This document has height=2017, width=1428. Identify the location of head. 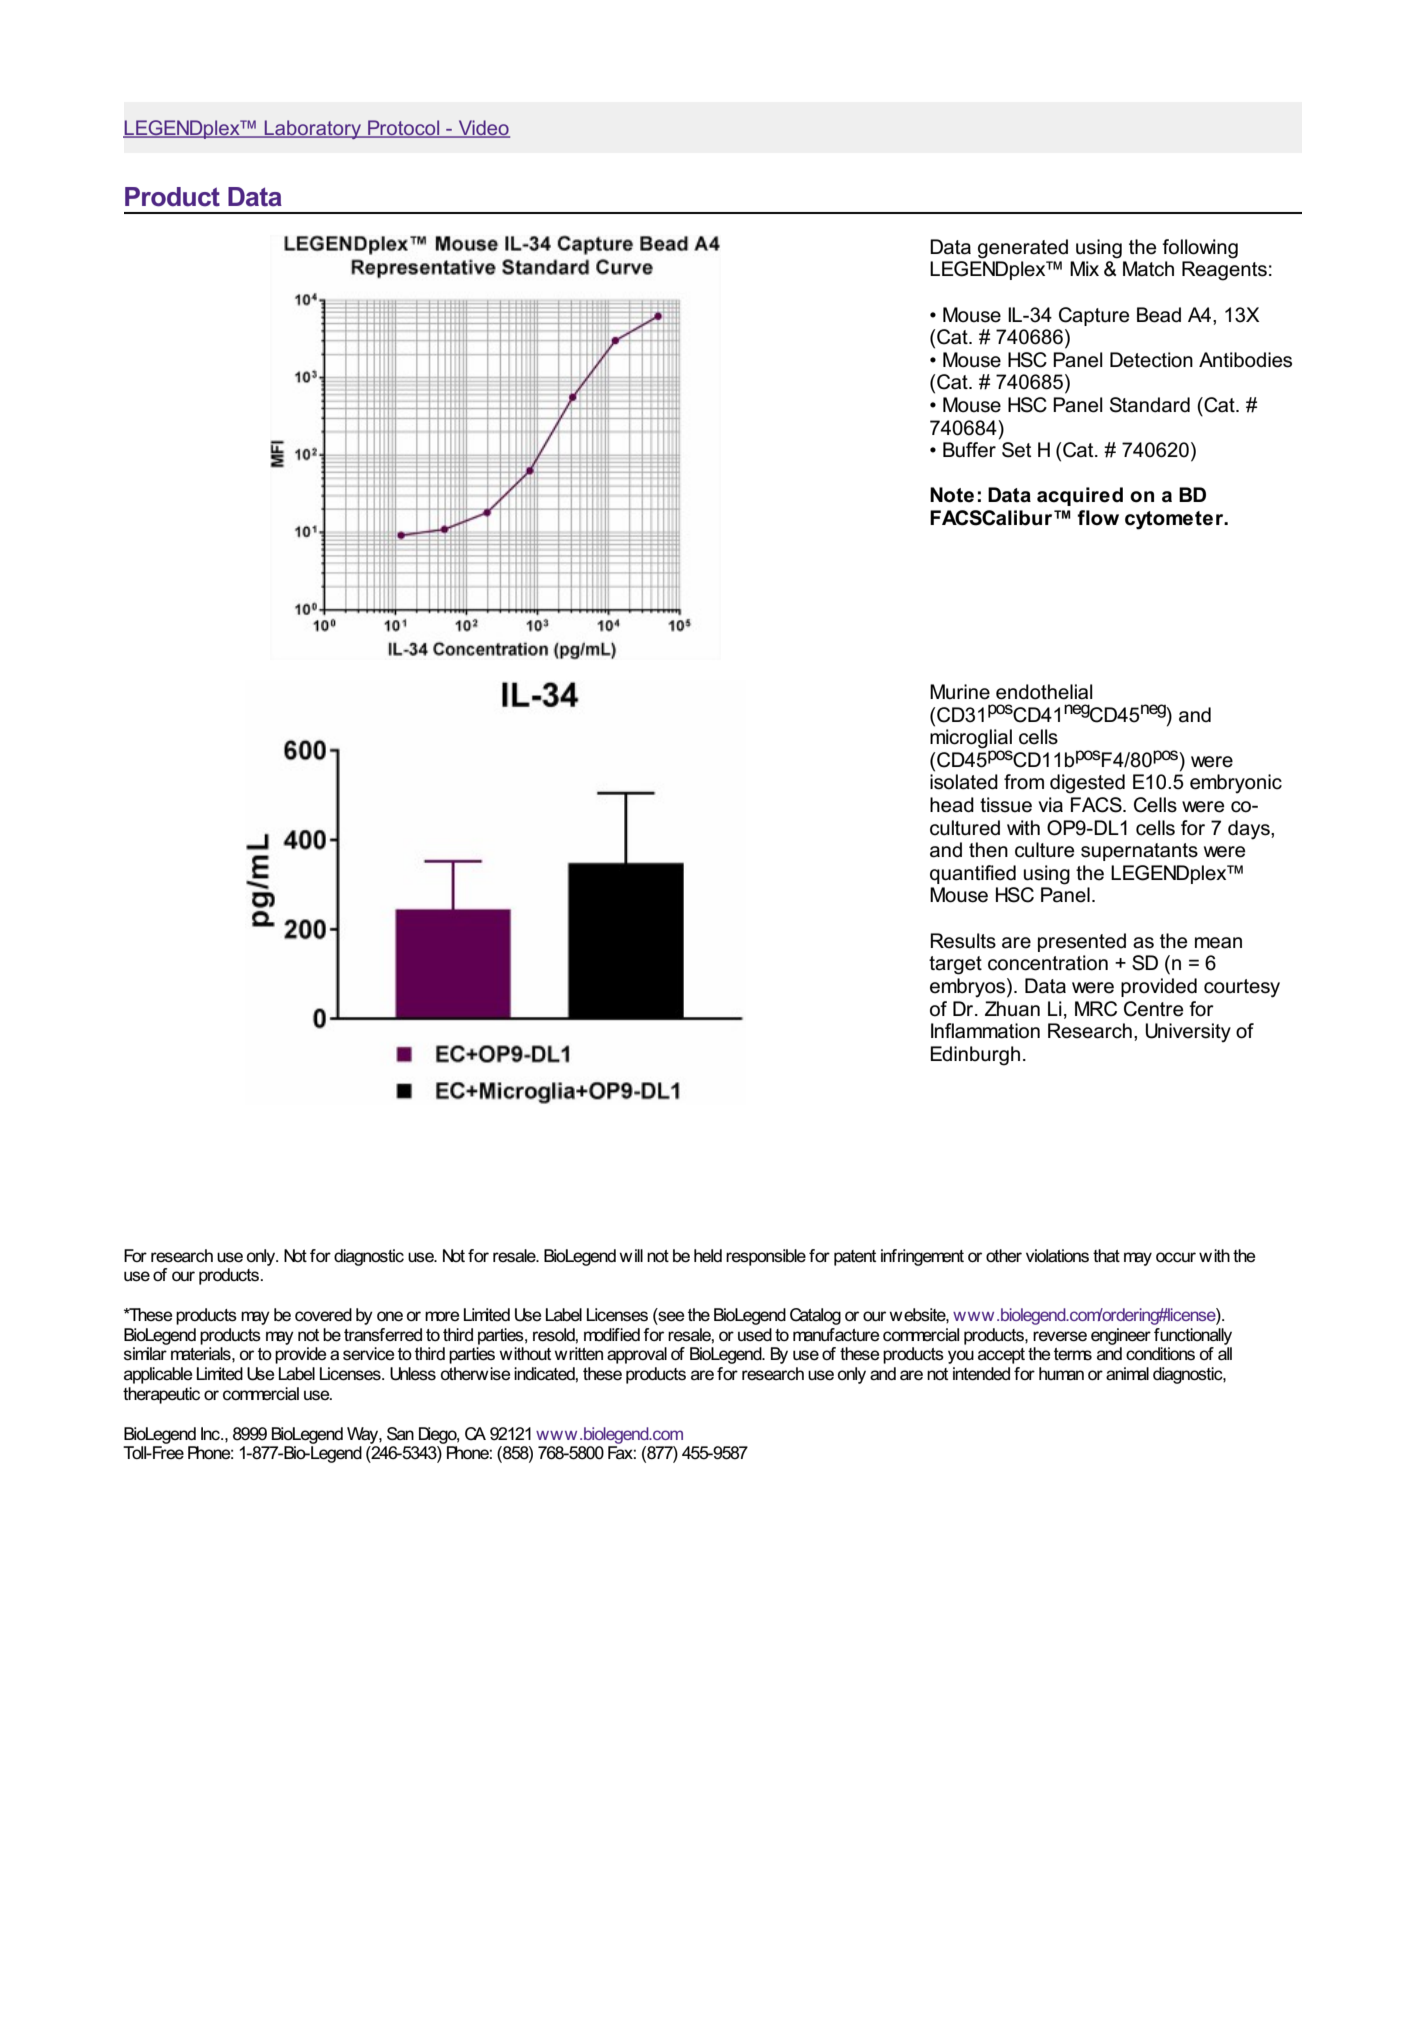
(952, 805).
